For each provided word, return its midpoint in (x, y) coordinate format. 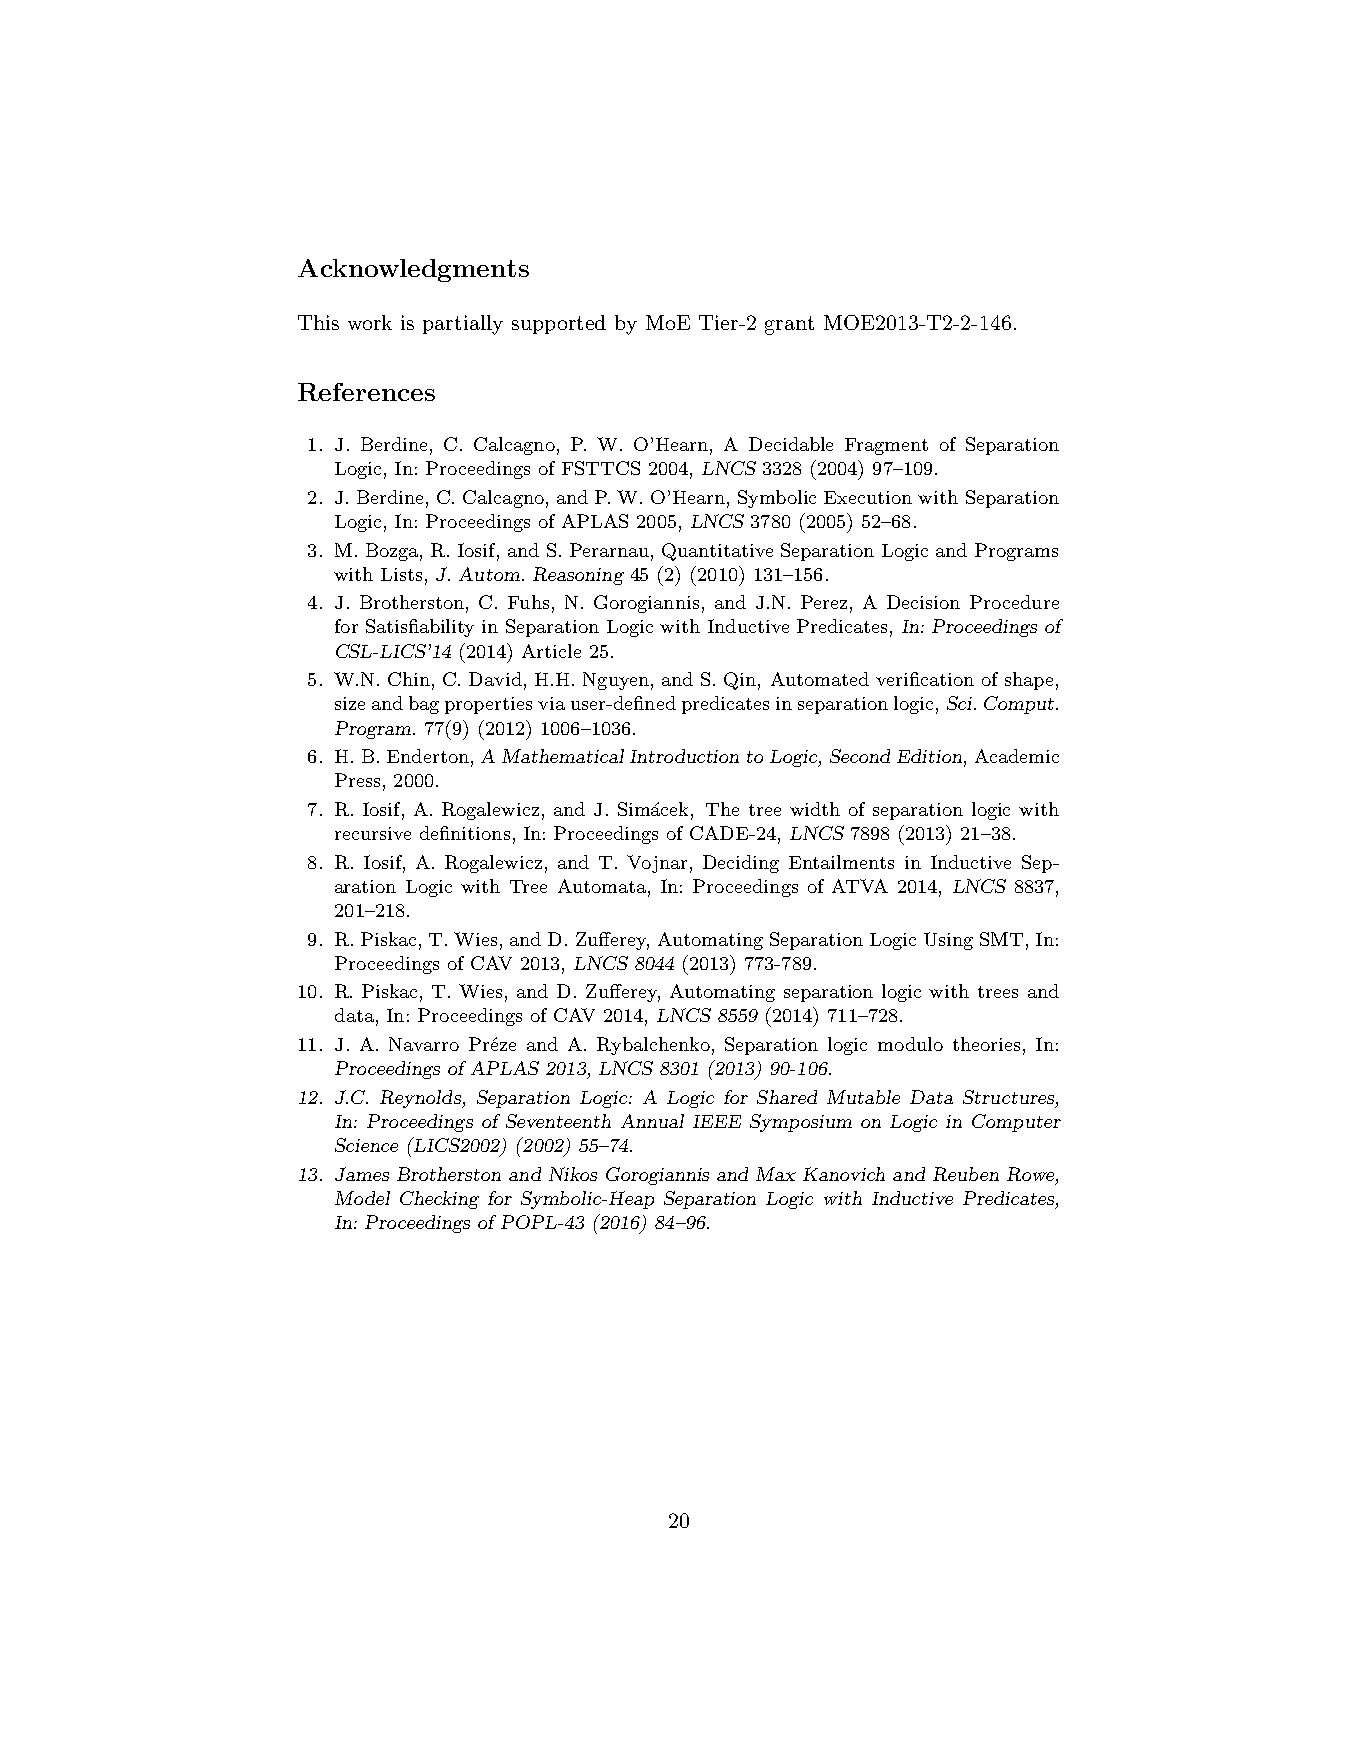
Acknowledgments (413, 270)
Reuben (966, 1174)
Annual (652, 1121)
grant (789, 325)
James (362, 1174)
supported (559, 324)
